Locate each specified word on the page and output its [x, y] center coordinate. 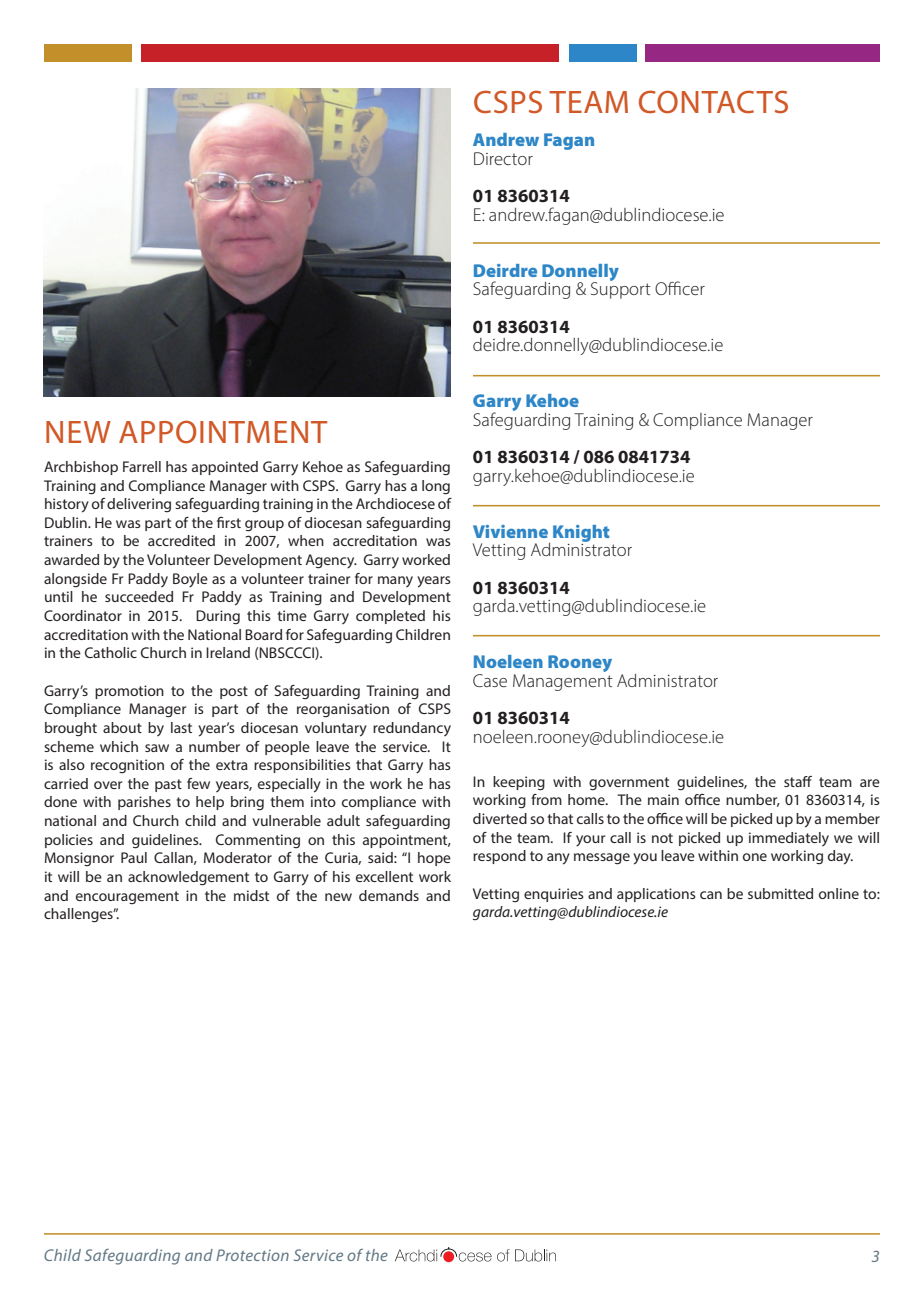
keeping [519, 783]
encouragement [127, 897]
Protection [252, 1255]
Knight [581, 533]
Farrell [142, 466]
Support [621, 289]
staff [798, 781]
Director [503, 158]
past [168, 785]
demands [389, 895]
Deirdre [505, 270]
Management [563, 682]
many [395, 581]
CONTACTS [713, 102]
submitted [780, 893]
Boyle [190, 580]
